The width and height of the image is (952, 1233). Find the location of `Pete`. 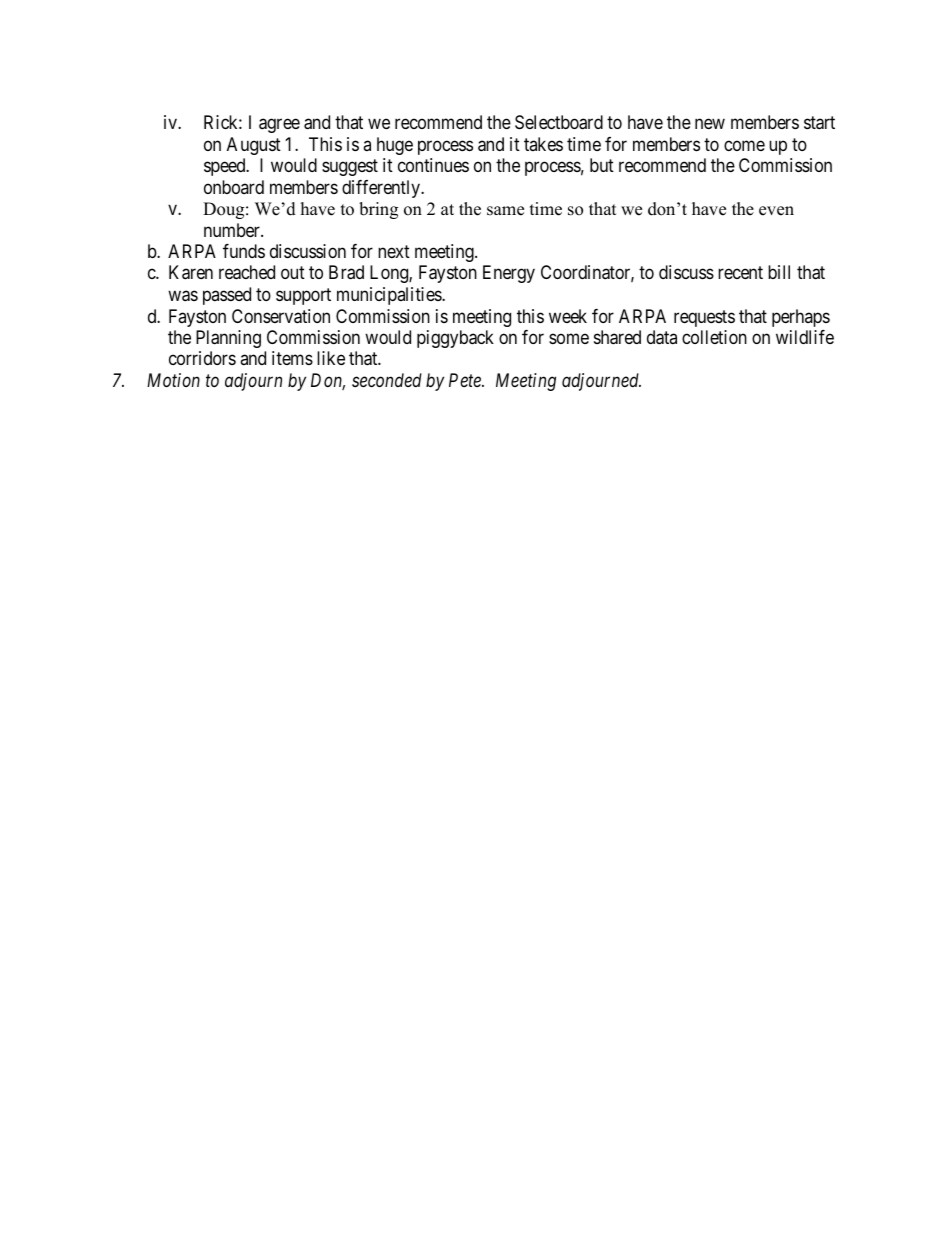

Pete is located at coordinates (466, 380).
